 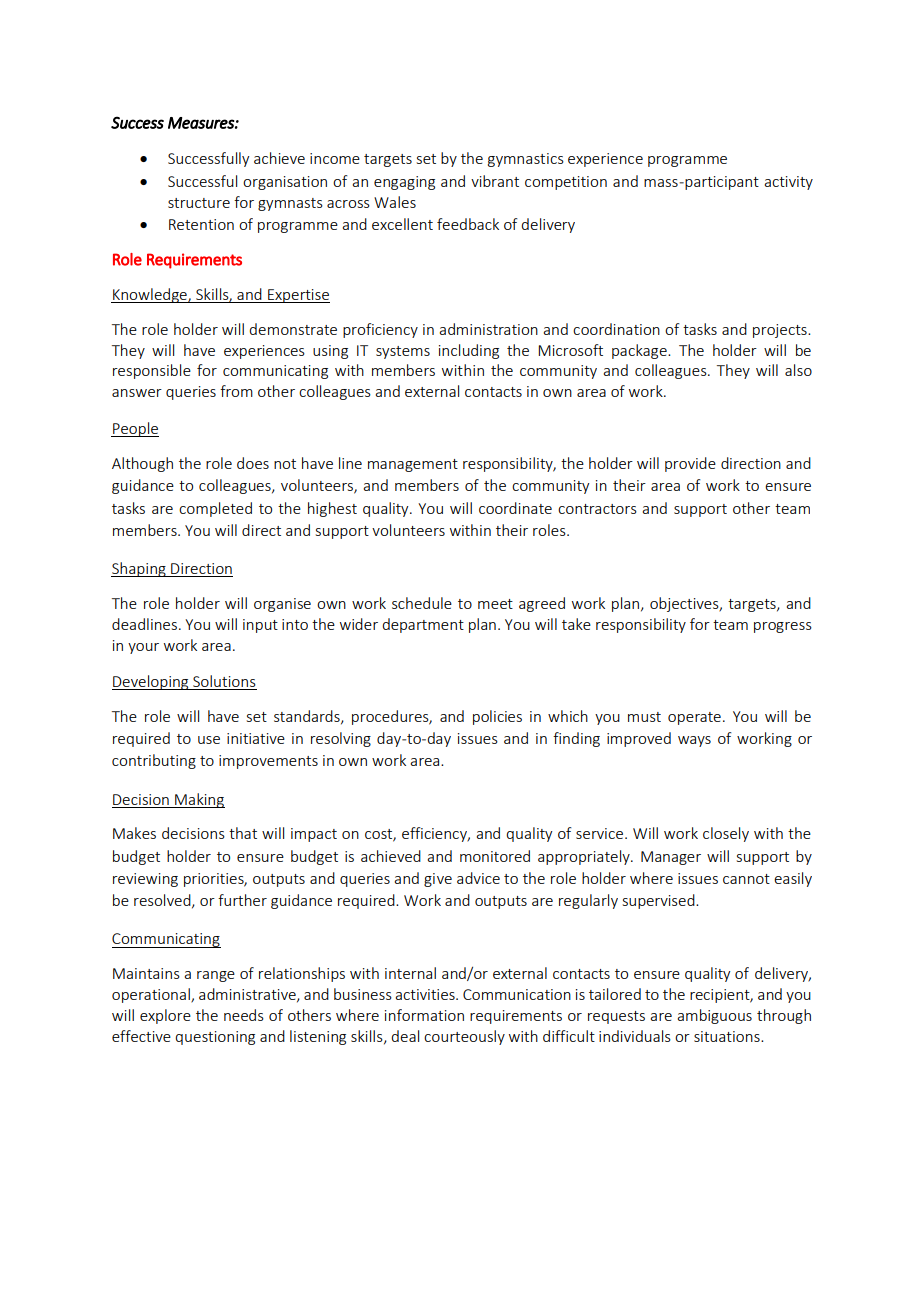 I want to click on activity, so click(x=788, y=183).
